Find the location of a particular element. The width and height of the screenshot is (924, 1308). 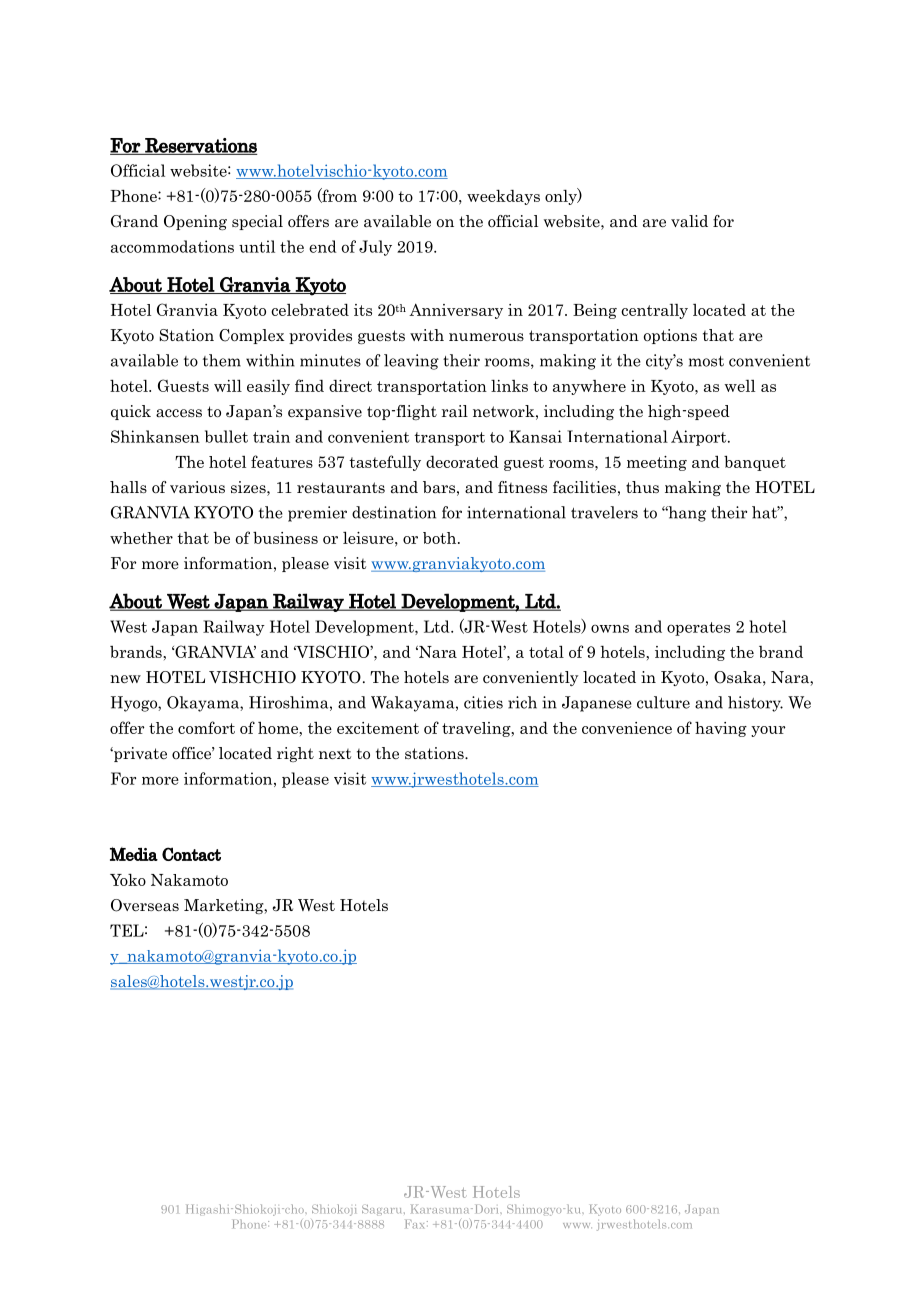

next is located at coordinates (335, 754).
